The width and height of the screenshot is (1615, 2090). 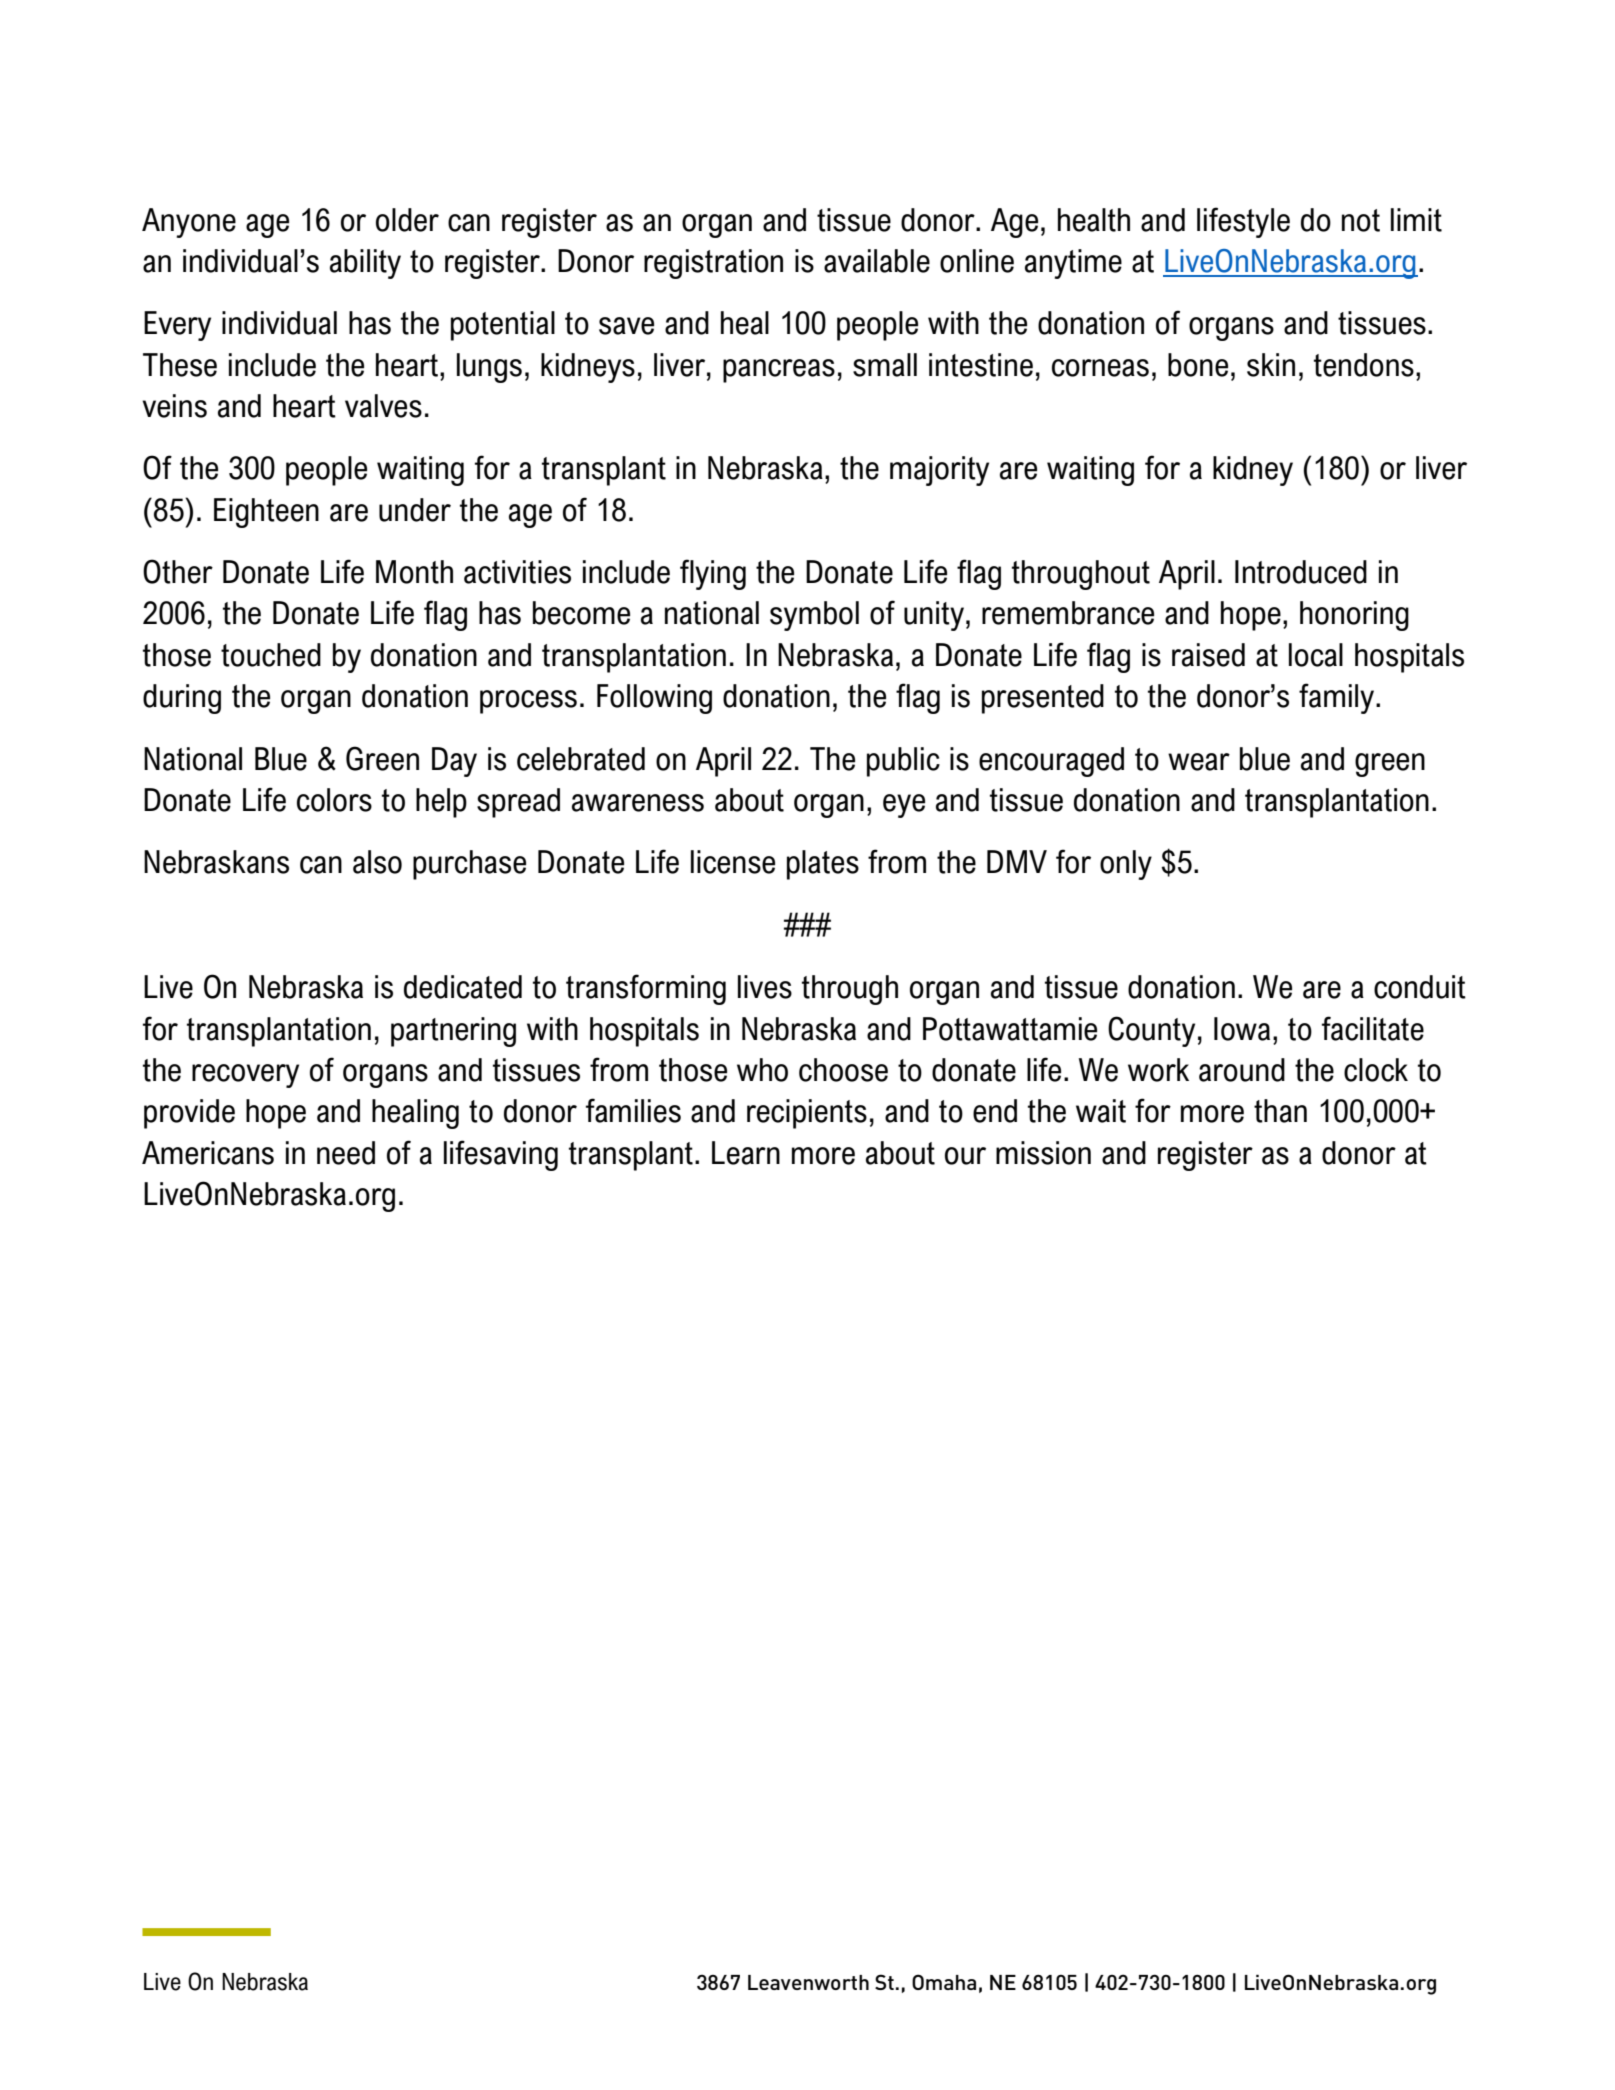 What do you see at coordinates (944, 1982) in the screenshot?
I see `Omaha` at bounding box center [944, 1982].
